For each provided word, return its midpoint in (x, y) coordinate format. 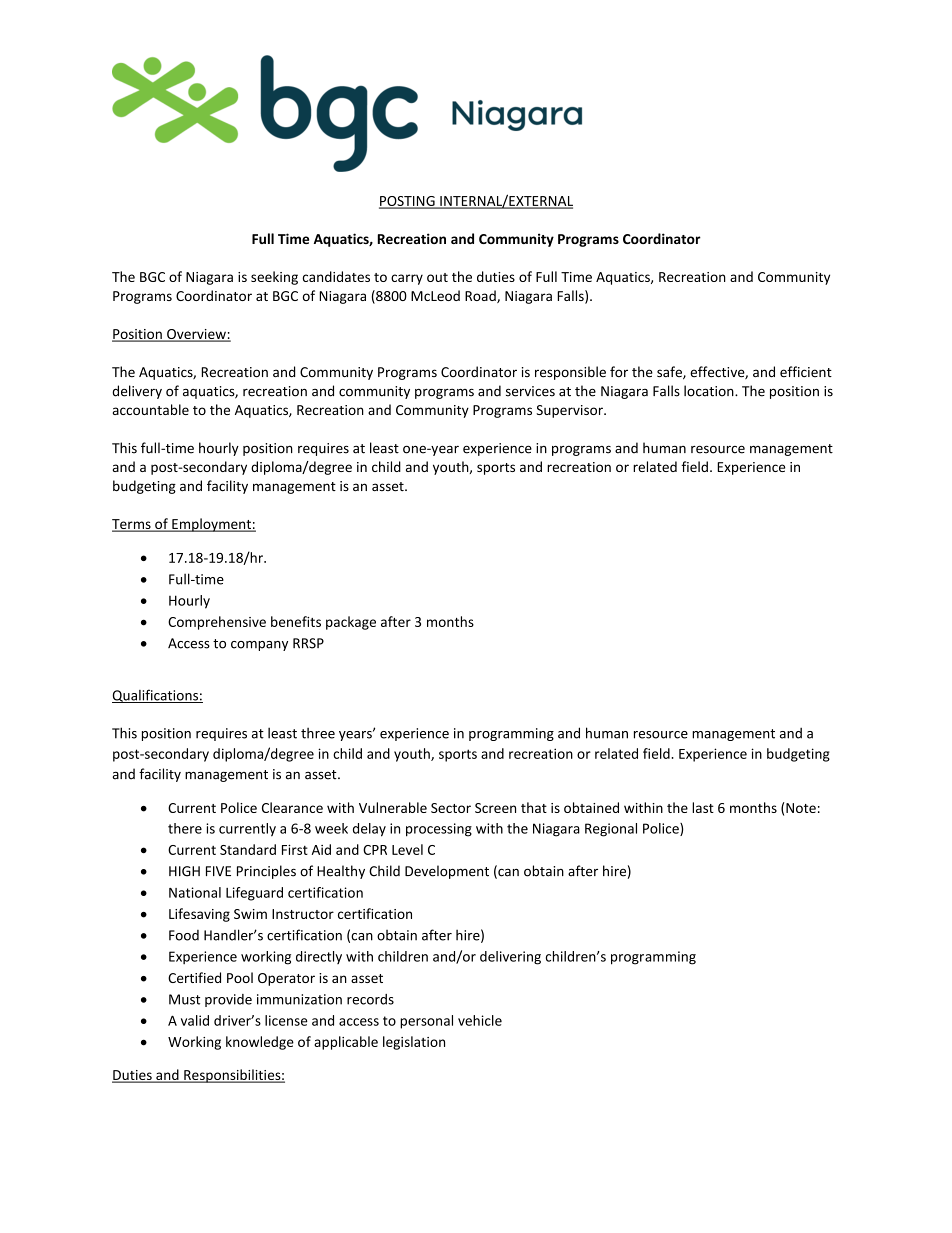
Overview (196, 335)
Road (481, 296)
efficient (806, 371)
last (703, 807)
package (351, 623)
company (259, 646)
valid (195, 1020)
